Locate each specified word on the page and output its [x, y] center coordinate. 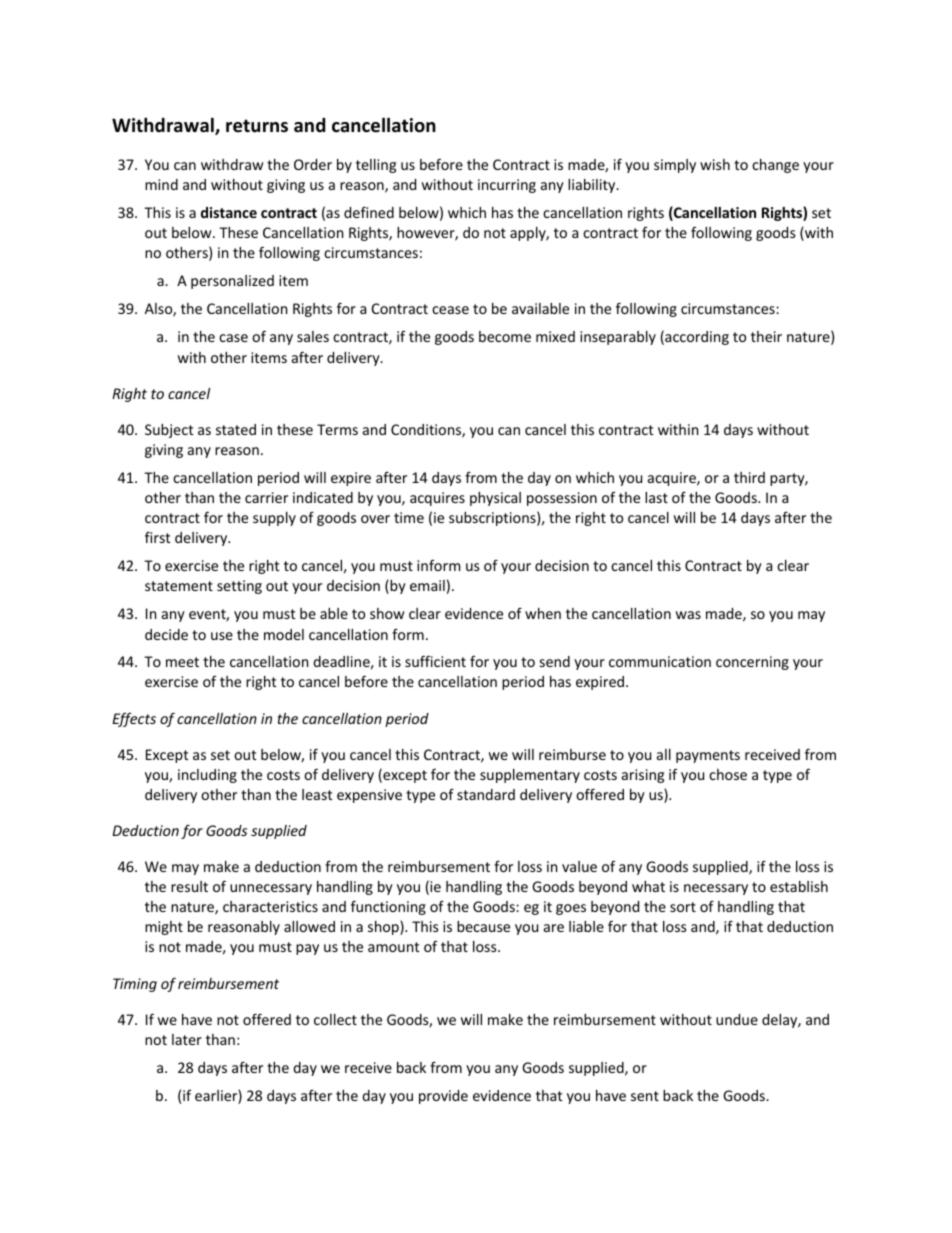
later [187, 1039]
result [189, 886]
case [233, 338]
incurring [507, 186]
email [427, 585]
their [766, 336]
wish [715, 164]
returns [257, 126]
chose [728, 774]
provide [443, 1097]
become [505, 336]
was [688, 615]
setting [239, 587]
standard [486, 794]
